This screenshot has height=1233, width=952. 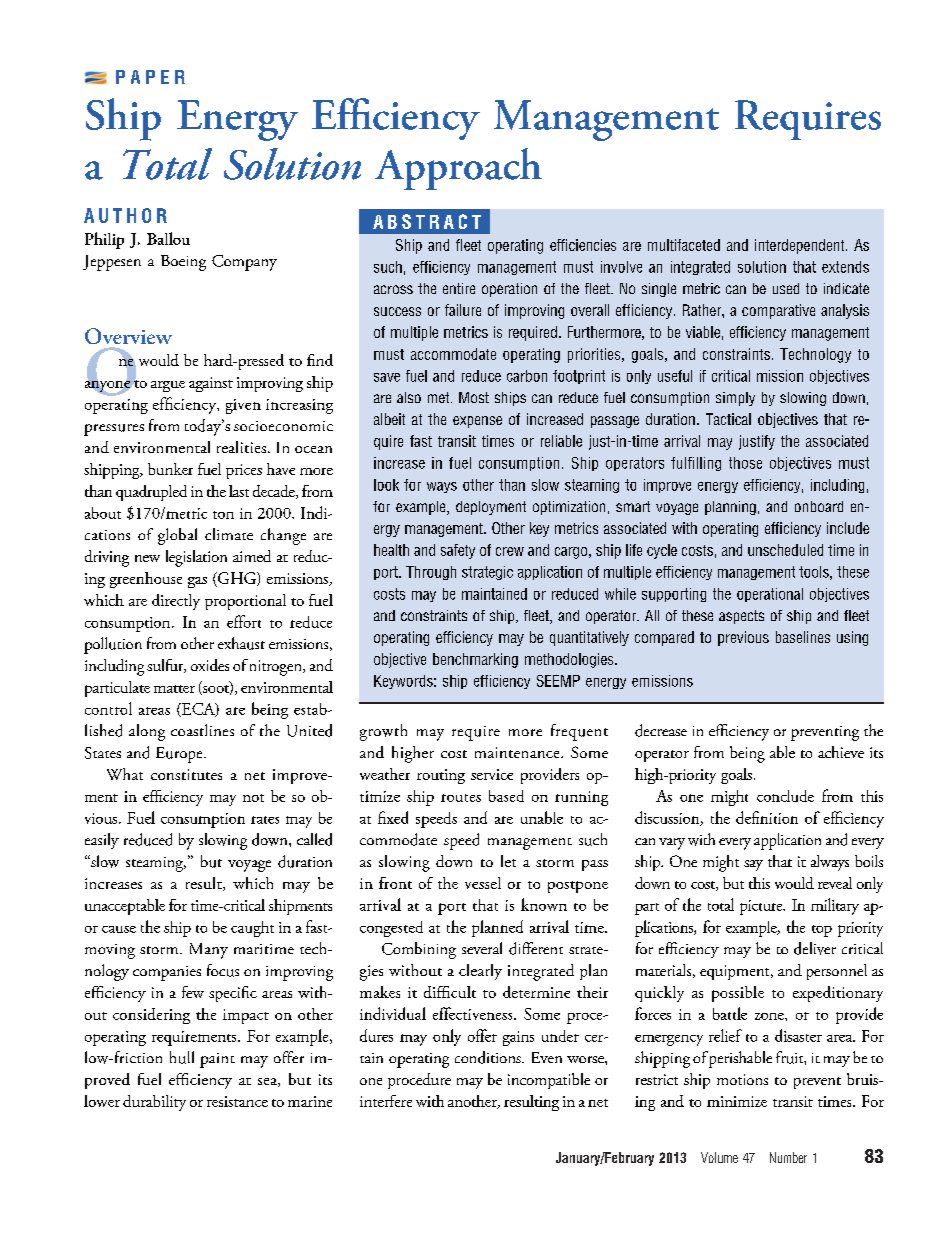 What do you see at coordinates (150, 77) in the screenshot?
I see `PAPER` at bounding box center [150, 77].
